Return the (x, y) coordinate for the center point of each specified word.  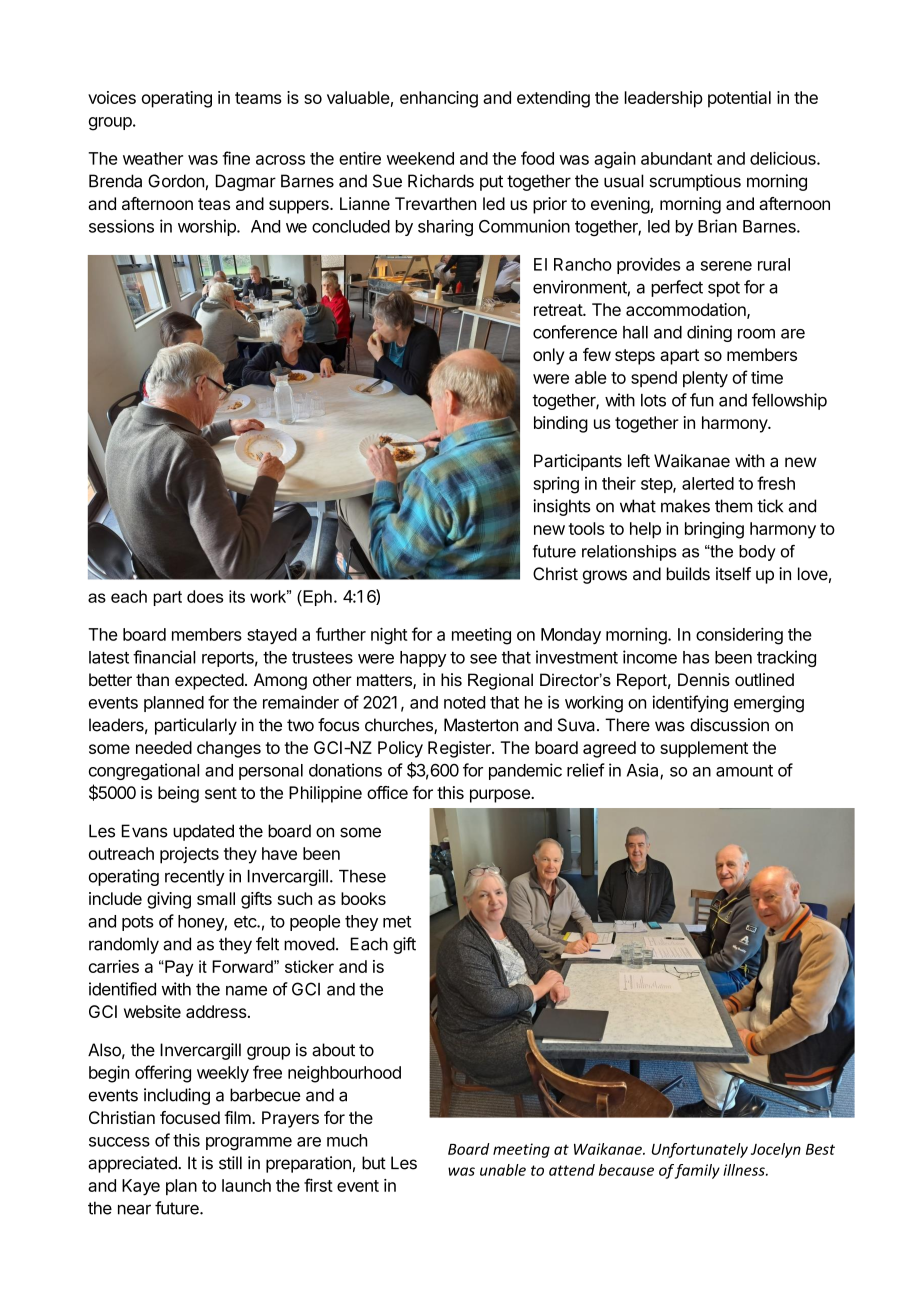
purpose (501, 796)
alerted (708, 483)
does (205, 596)
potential (739, 99)
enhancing (439, 99)
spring (556, 485)
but (374, 1163)
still (230, 1163)
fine (236, 158)
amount (744, 771)
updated (203, 832)
